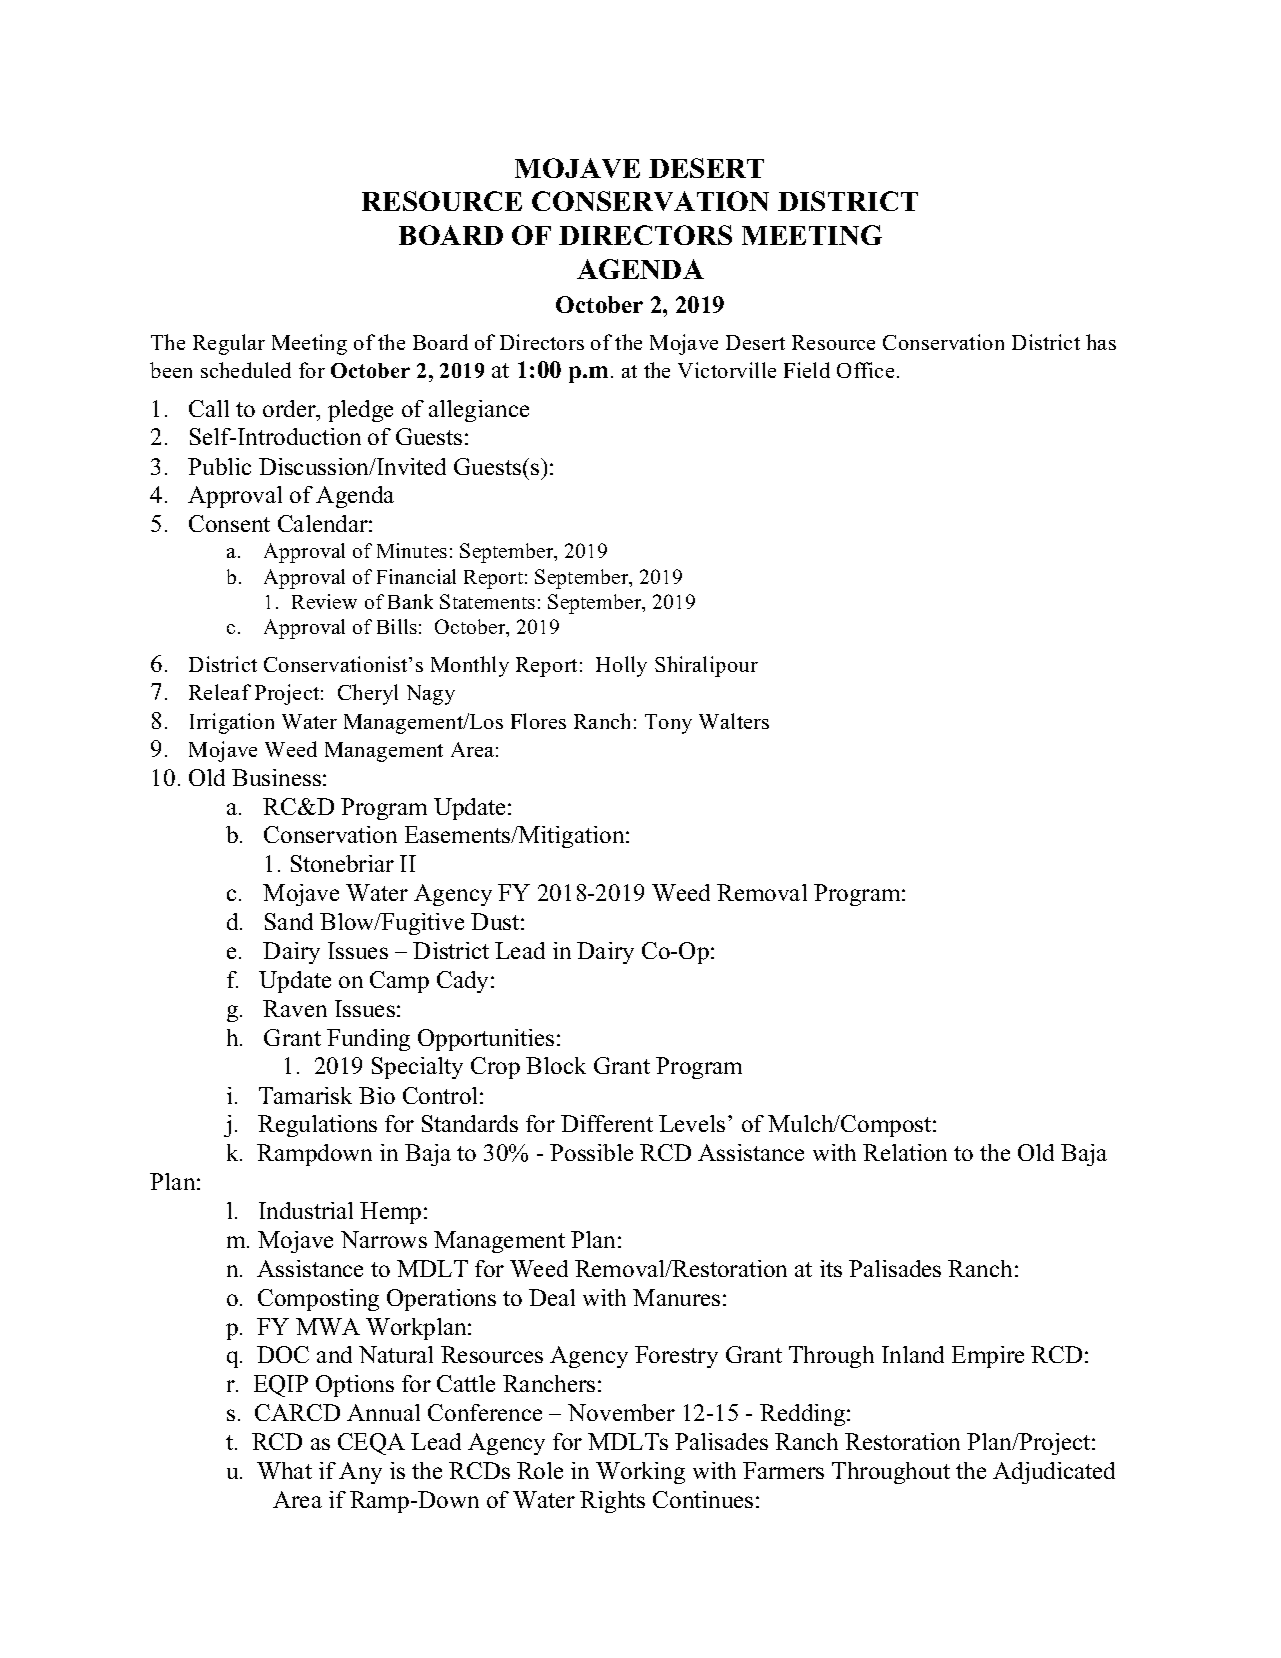 This screenshot has height=1658, width=1281. Describe the element at coordinates (734, 721) in the screenshot. I see `Walters` at that location.
